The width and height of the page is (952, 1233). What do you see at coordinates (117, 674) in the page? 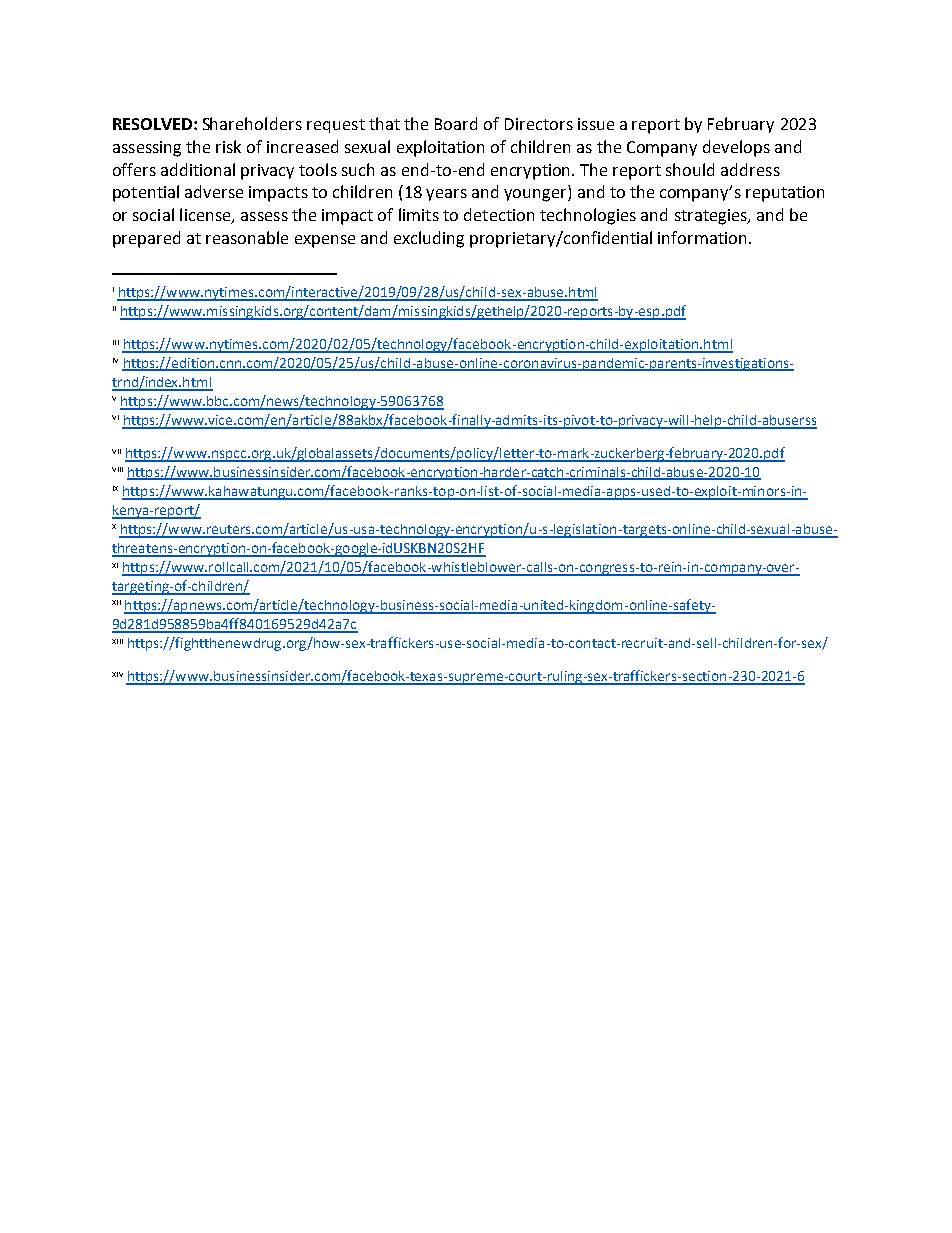
I see `xiv` at bounding box center [117, 674].
